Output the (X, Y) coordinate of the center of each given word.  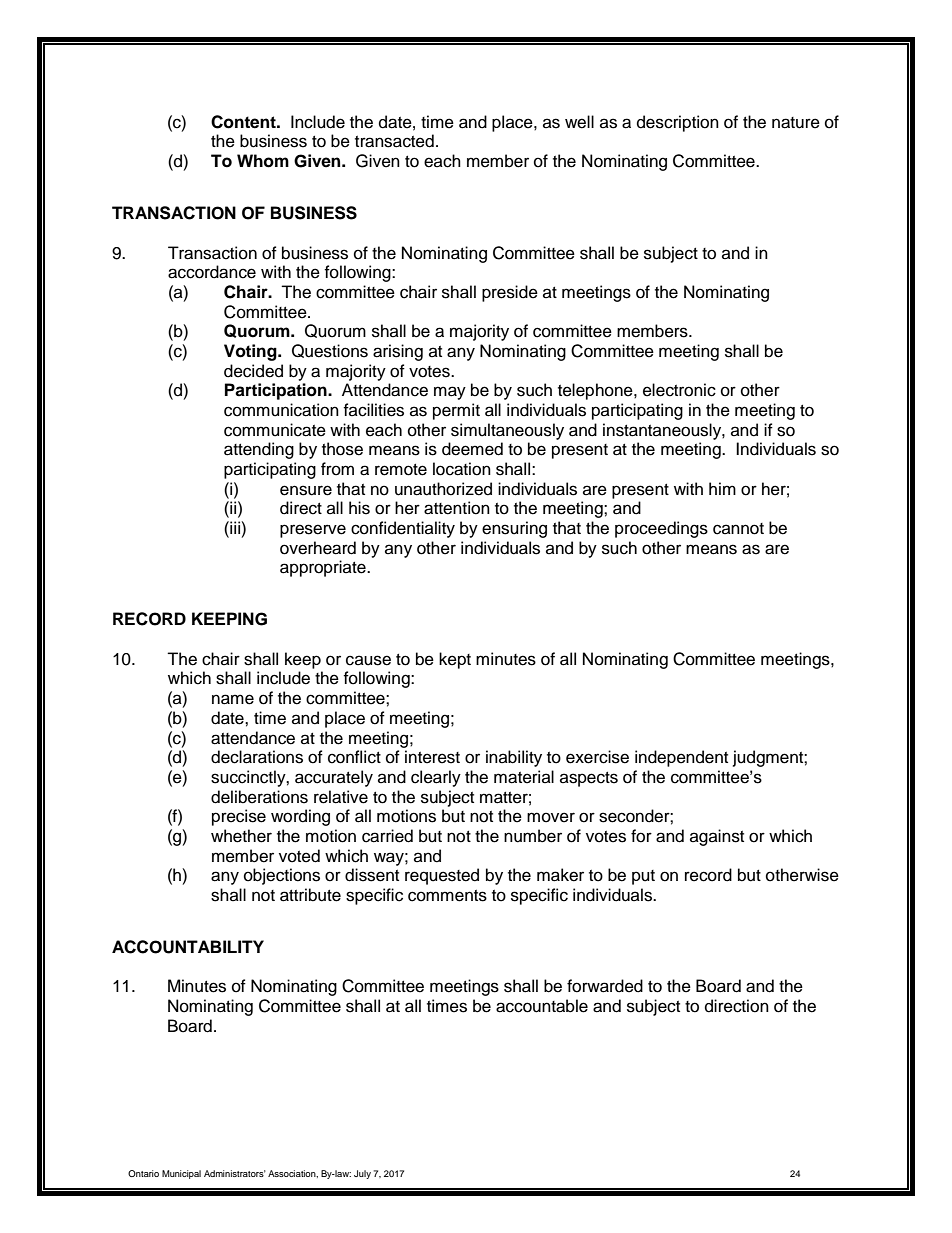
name (233, 699)
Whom (263, 161)
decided (253, 371)
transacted (394, 141)
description (678, 123)
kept (455, 660)
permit (456, 411)
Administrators (235, 1173)
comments (447, 896)
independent (681, 758)
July (362, 1174)
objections (282, 876)
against (717, 837)
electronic (679, 390)
